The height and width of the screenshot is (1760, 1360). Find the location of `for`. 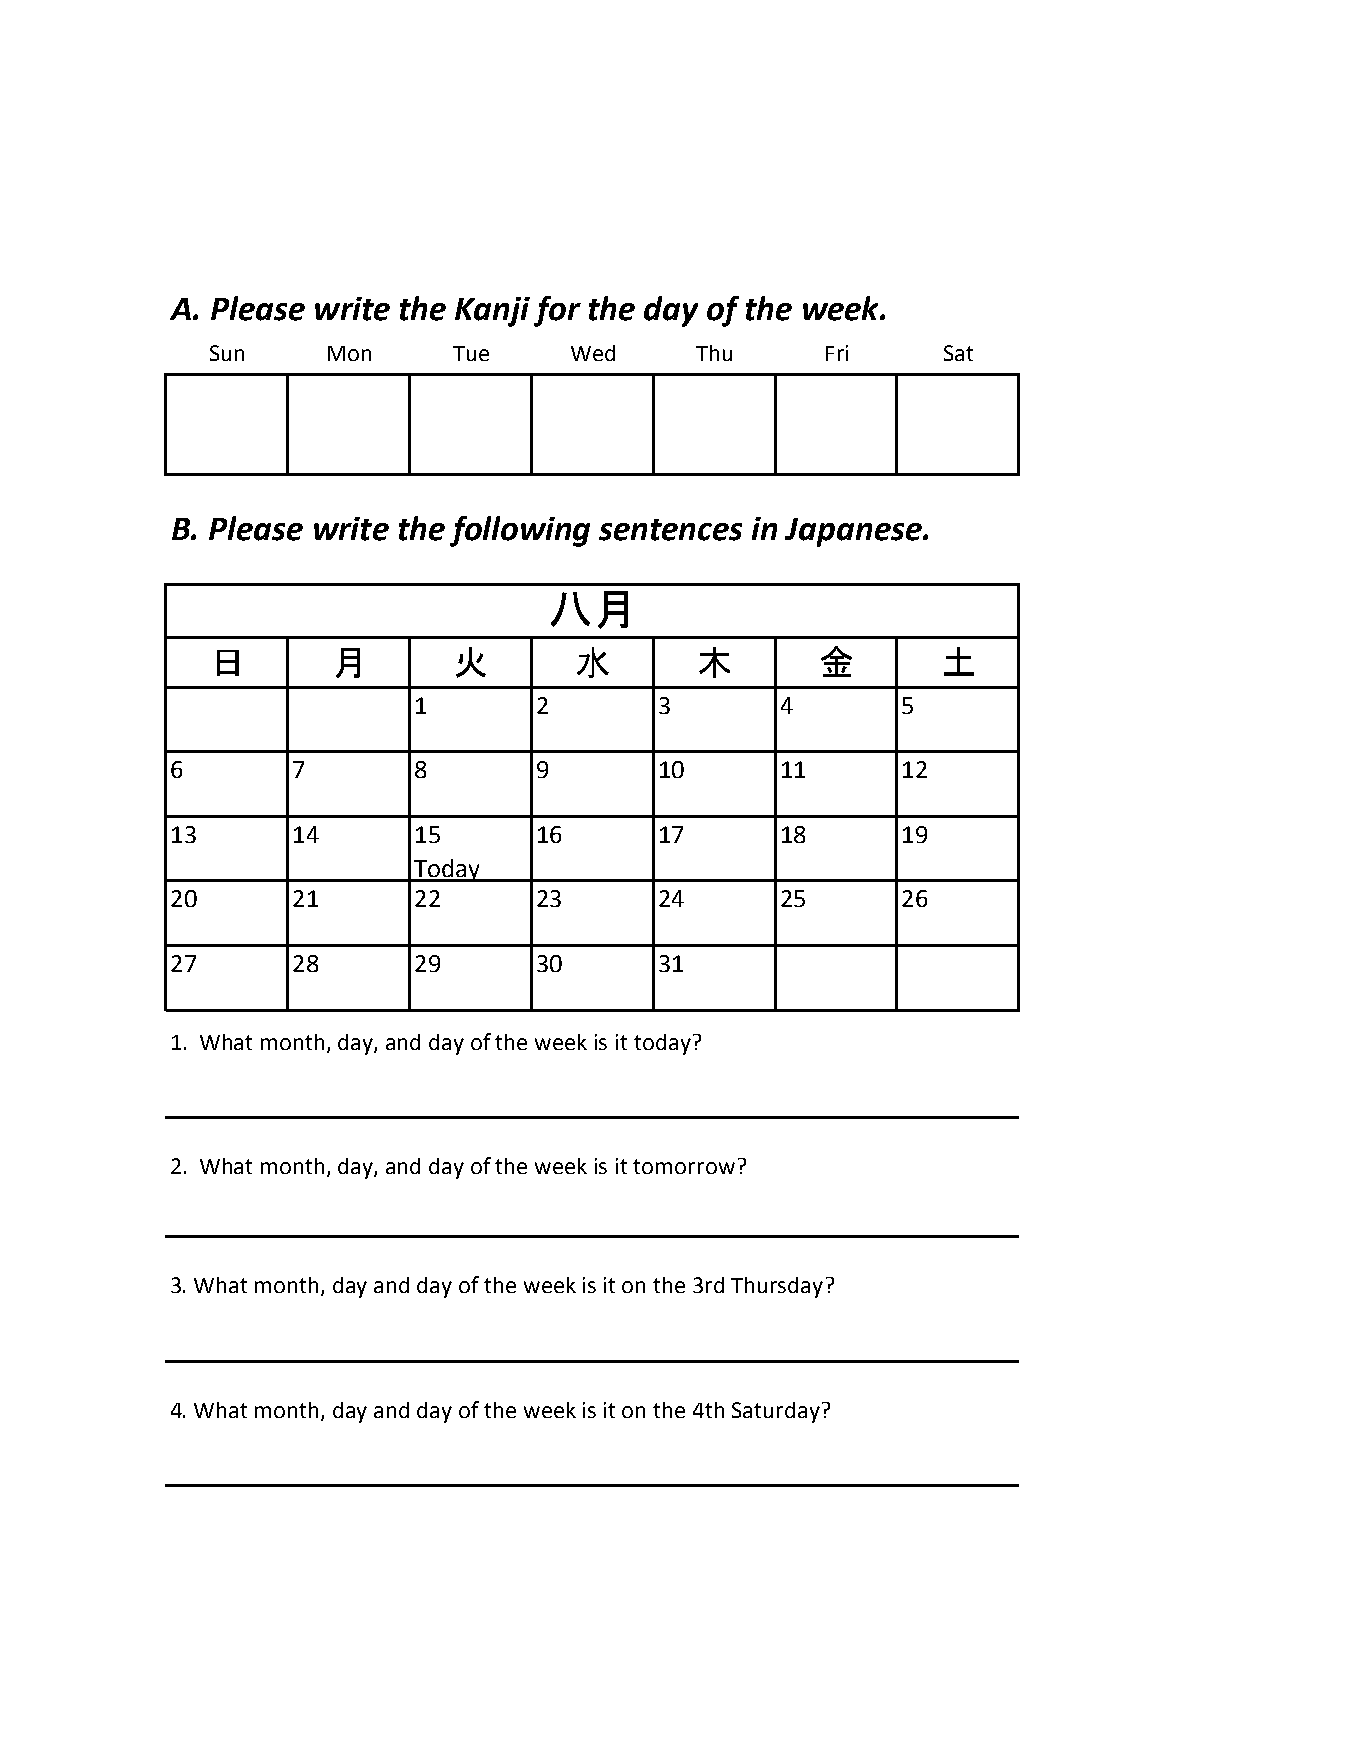

for is located at coordinates (557, 311).
